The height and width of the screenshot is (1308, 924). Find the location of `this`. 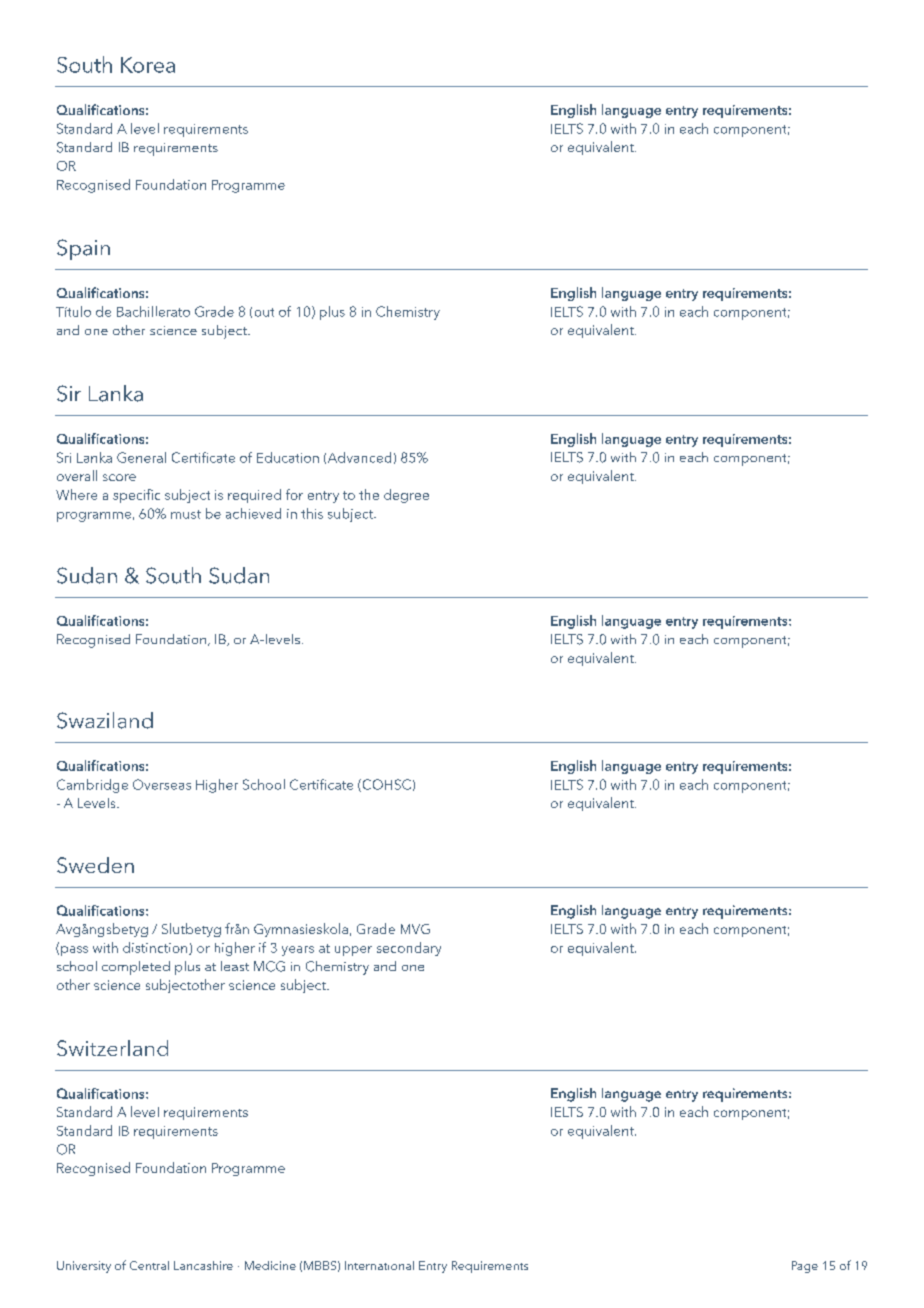

this is located at coordinates (312, 513).
